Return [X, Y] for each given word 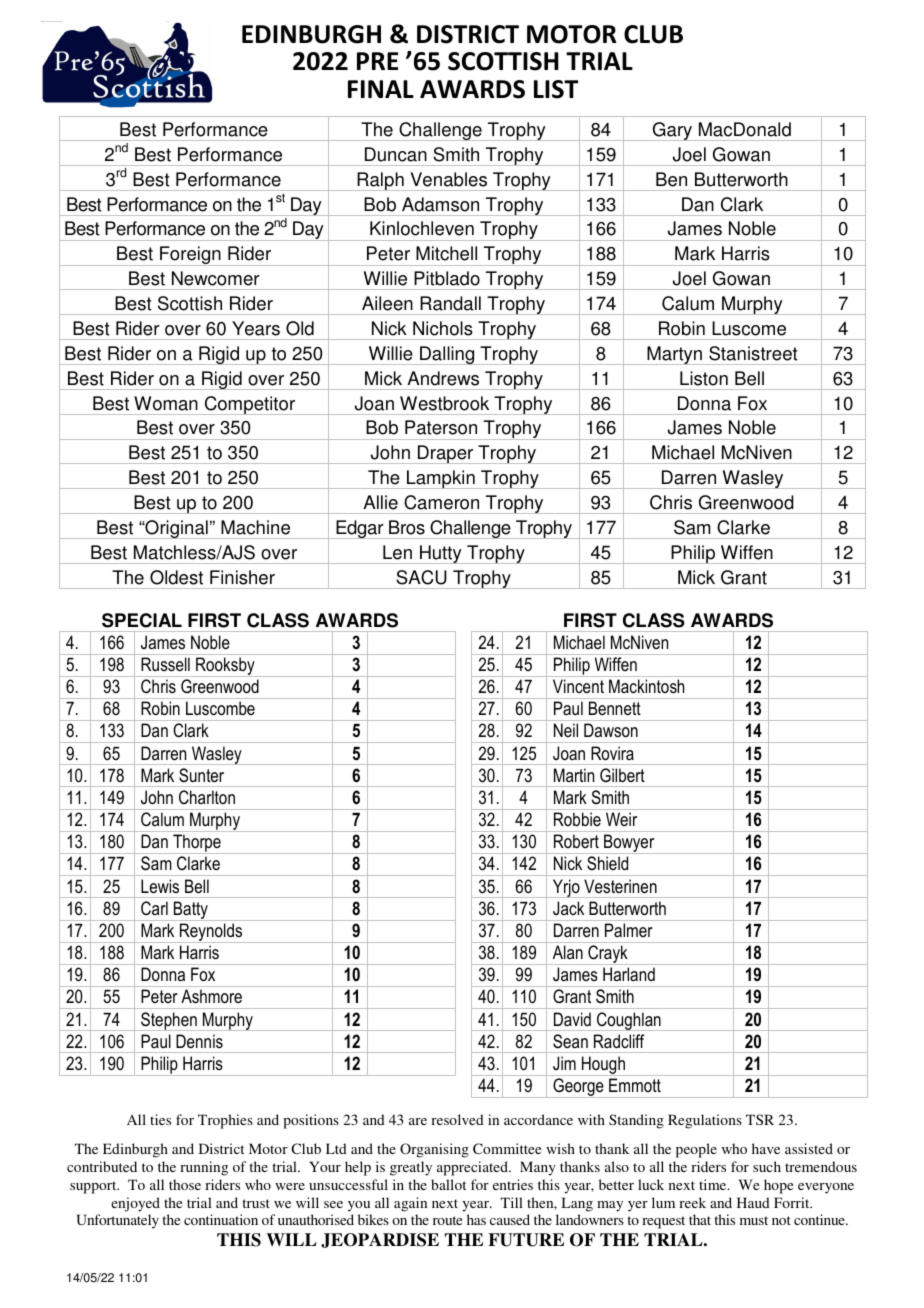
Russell [165, 664]
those [185, 1184]
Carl [154, 908]
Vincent [578, 686]
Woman [166, 403]
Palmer [629, 930]
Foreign [190, 256]
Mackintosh [646, 686]
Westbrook [444, 403]
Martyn [674, 355]
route [447, 1220]
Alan [568, 952]
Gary [672, 131]
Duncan [396, 154]
